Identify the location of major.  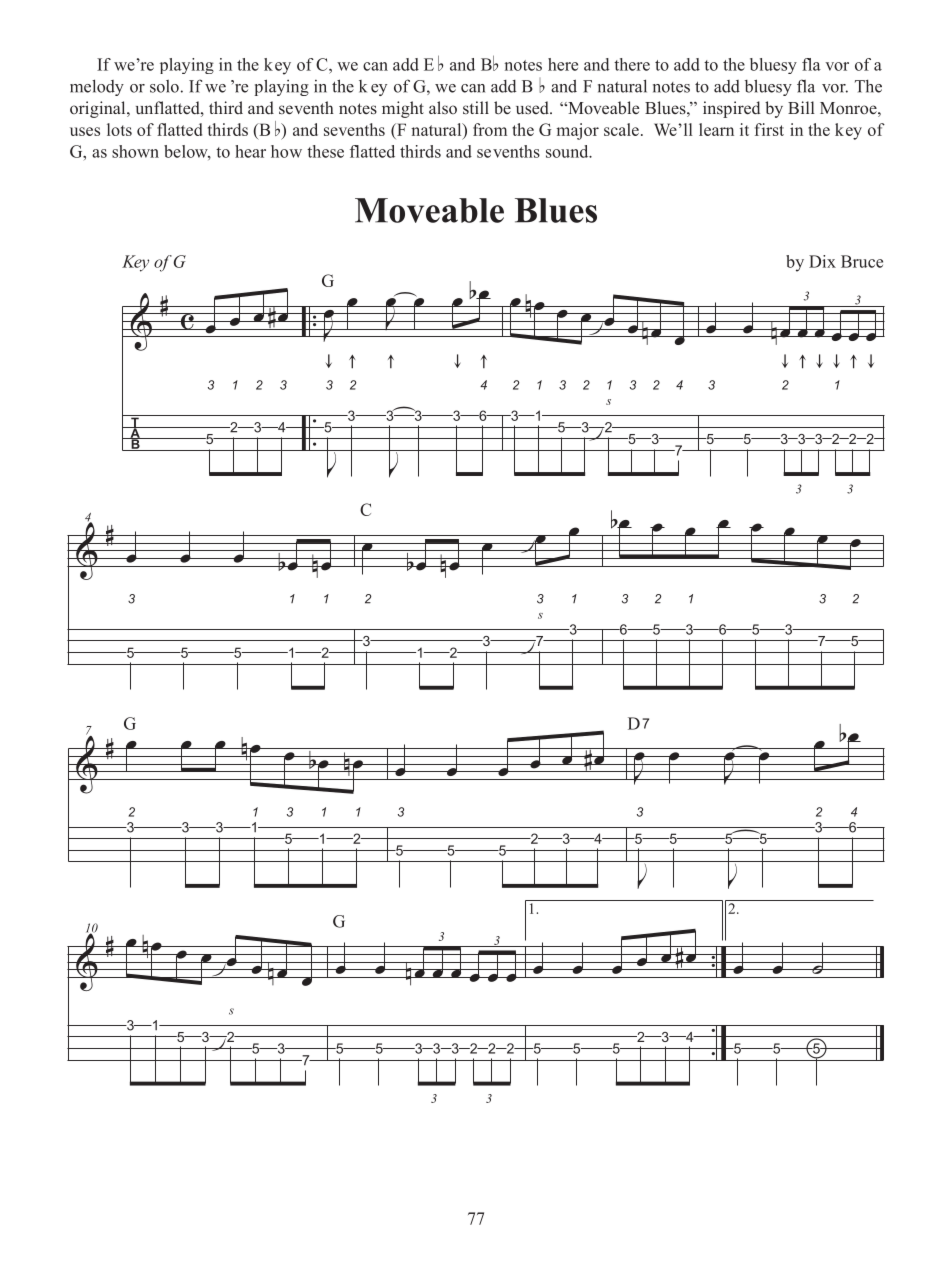
(578, 131).
